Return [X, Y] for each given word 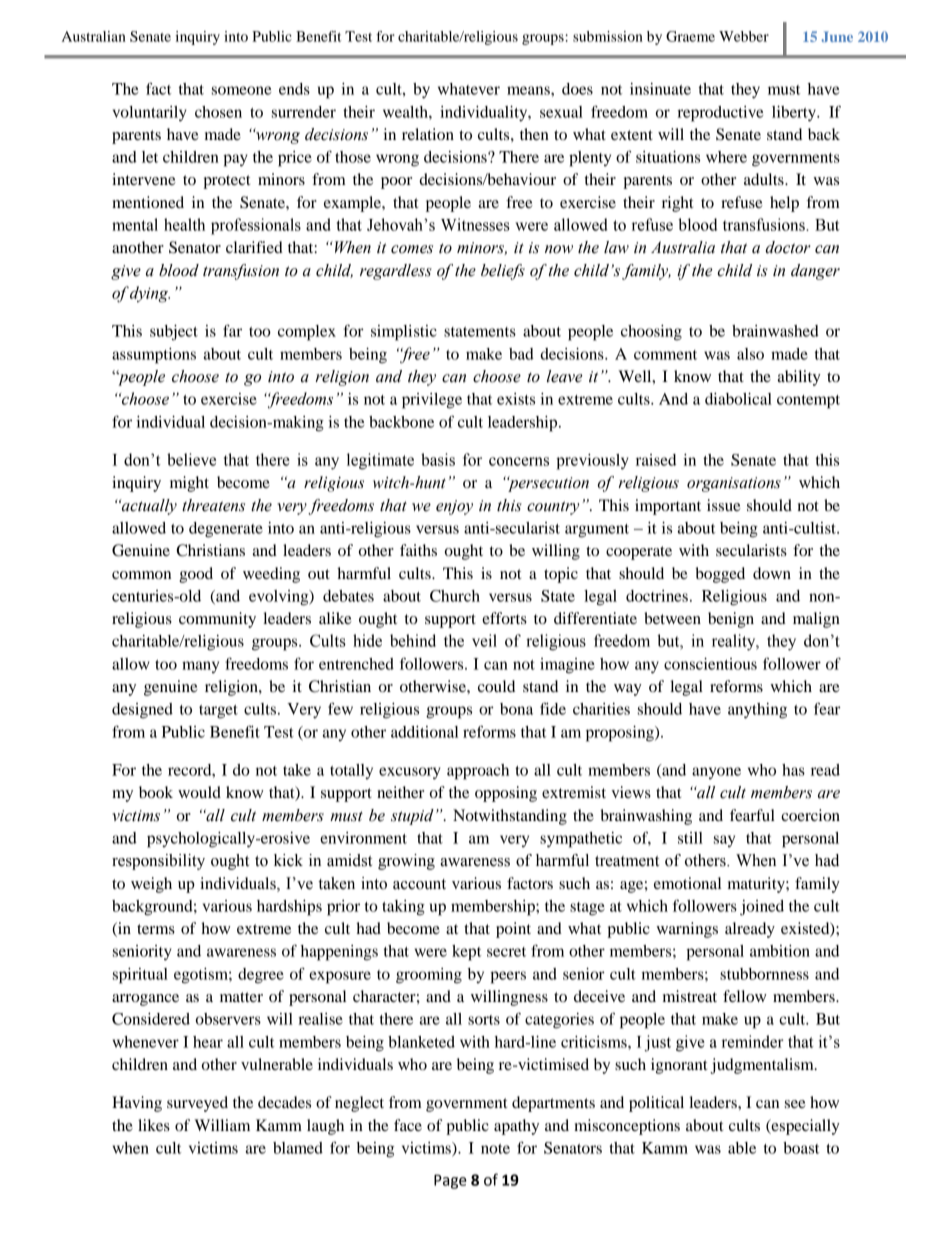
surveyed [197, 1104]
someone [241, 90]
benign [731, 620]
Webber [744, 36]
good [196, 575]
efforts [504, 618]
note [495, 1149]
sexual [561, 112]
